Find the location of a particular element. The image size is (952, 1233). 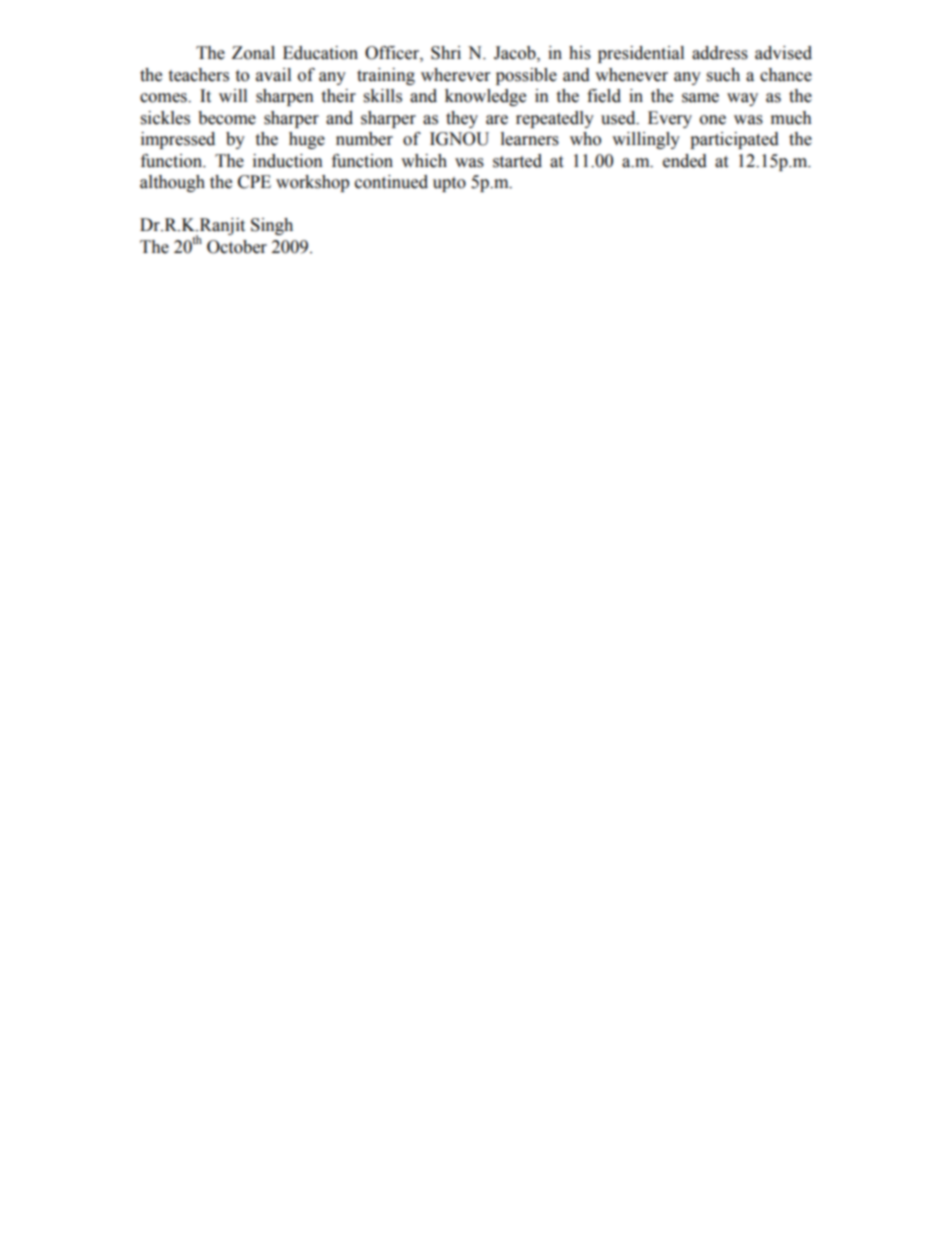

October is located at coordinates (237, 247).
